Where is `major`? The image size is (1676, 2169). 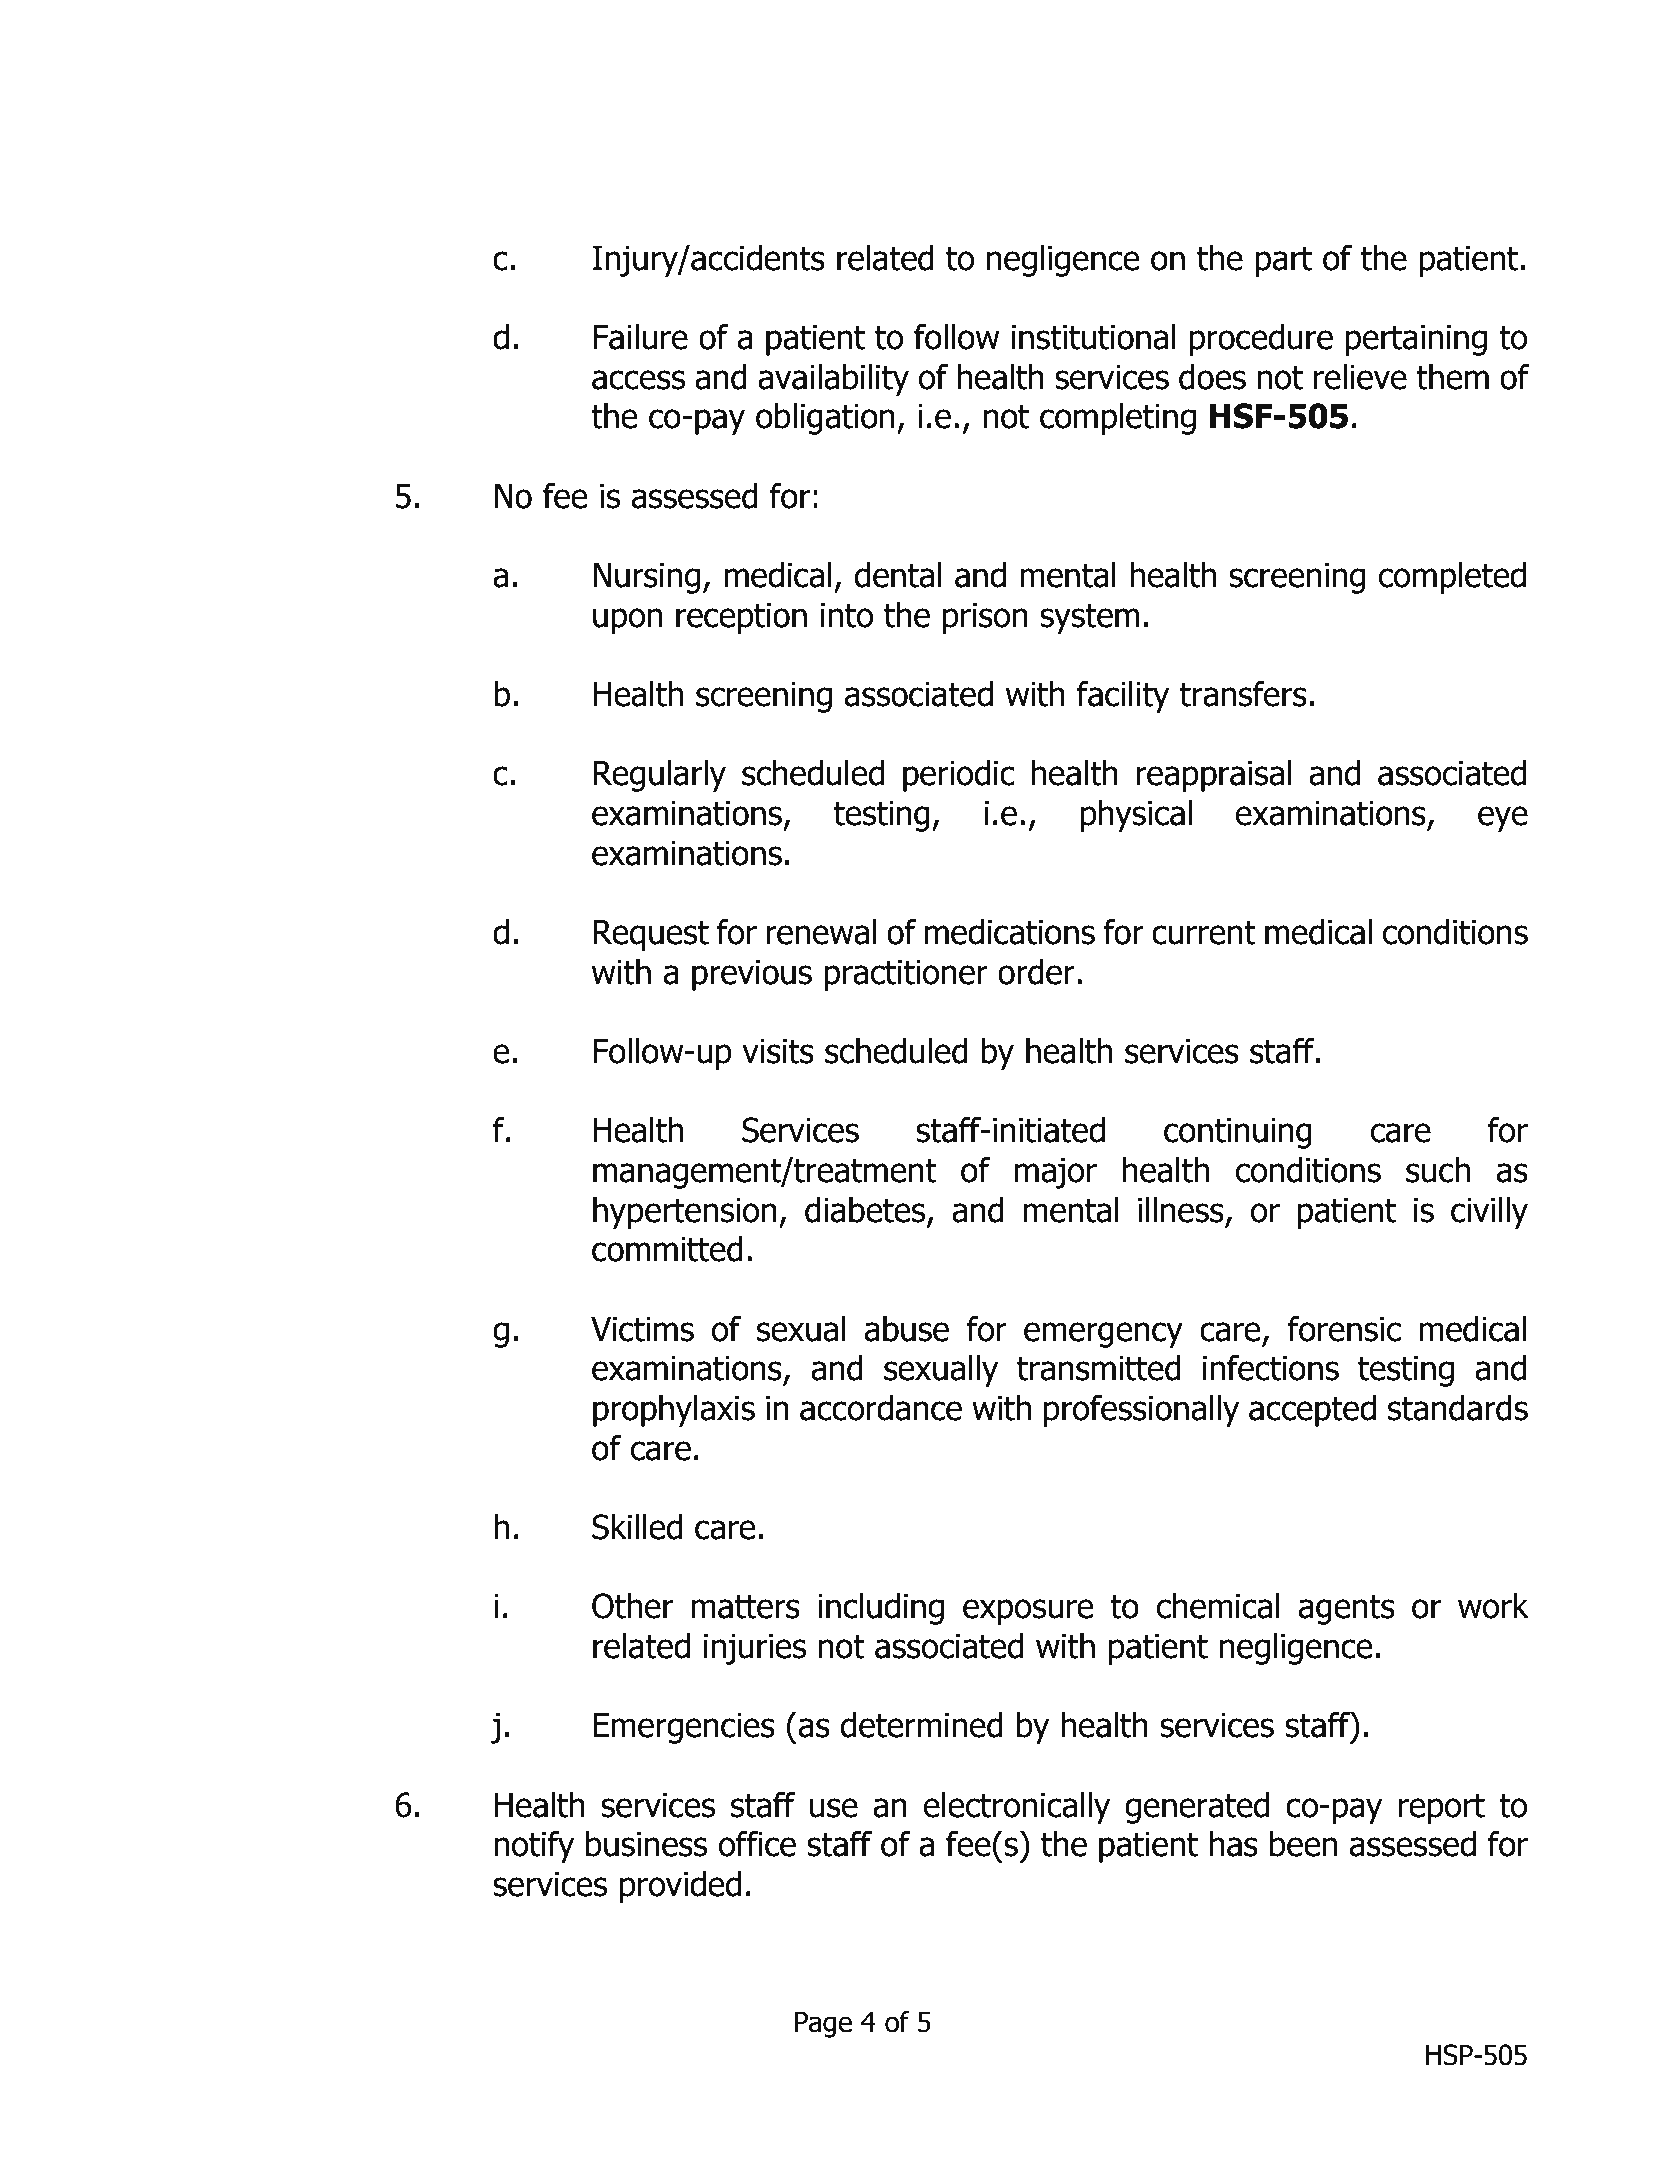
major is located at coordinates (1056, 1173).
